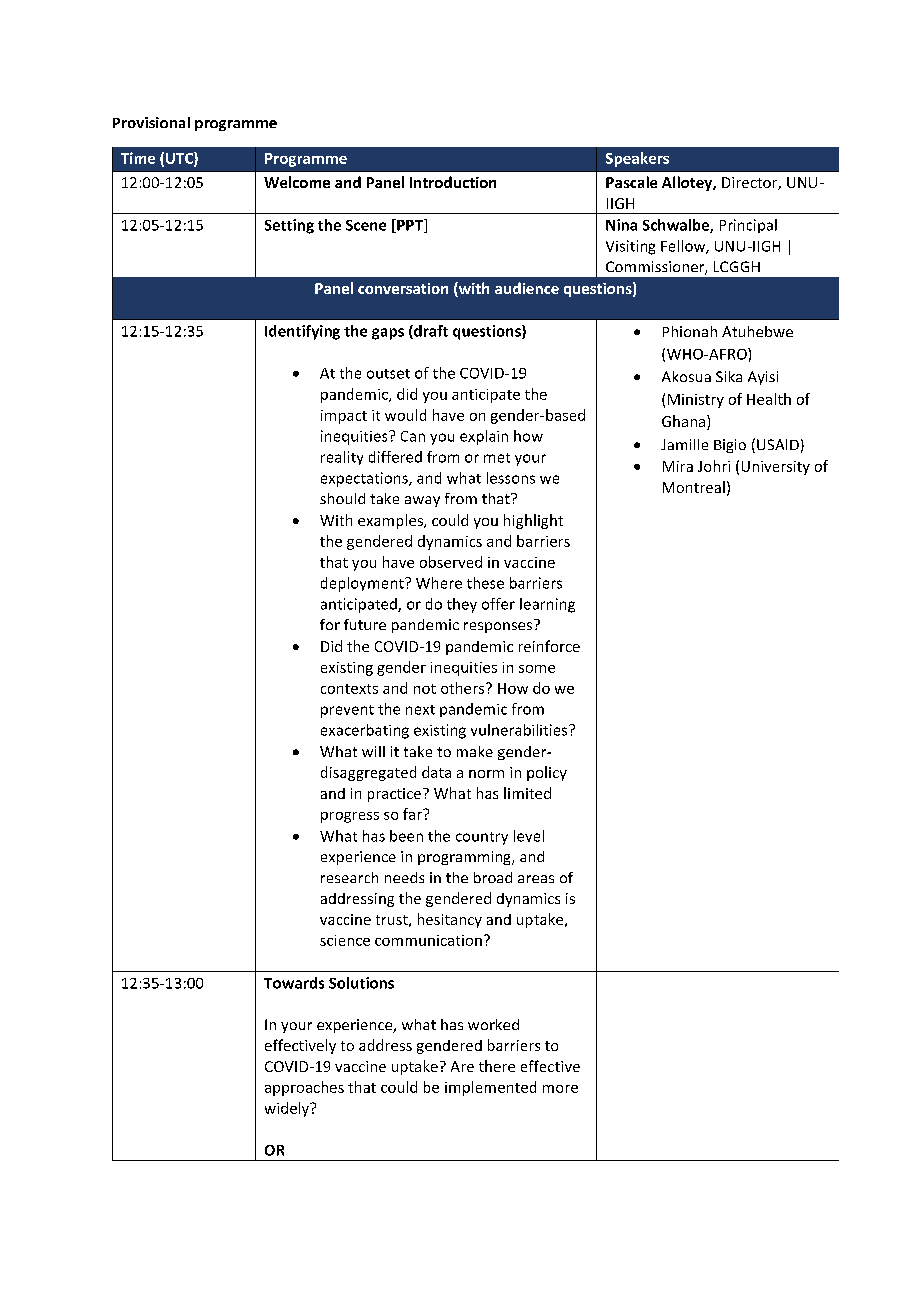 The height and width of the screenshot is (1308, 924). What do you see at coordinates (453, 182) in the screenshot?
I see `Introduction` at bounding box center [453, 182].
